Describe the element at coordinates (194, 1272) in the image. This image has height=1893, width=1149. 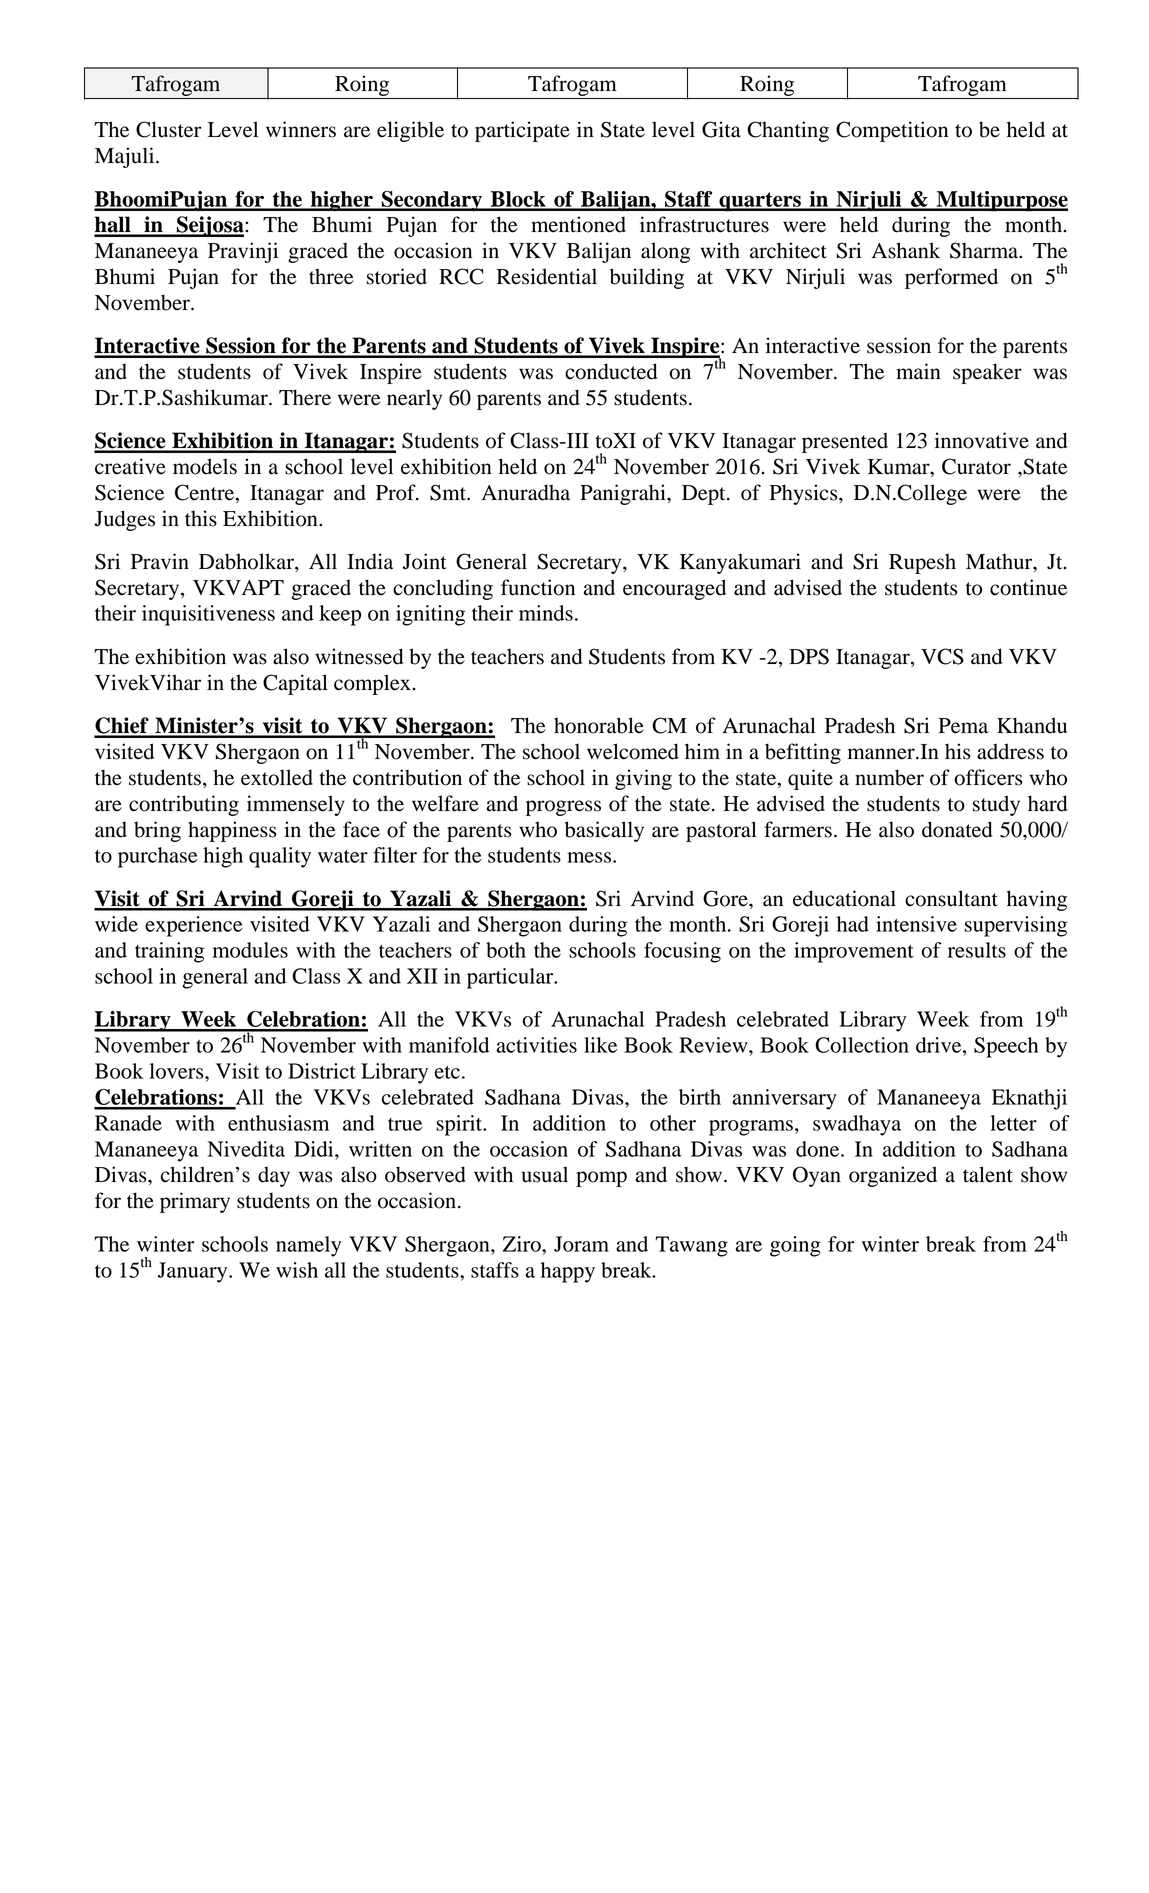
I see `January` at that location.
